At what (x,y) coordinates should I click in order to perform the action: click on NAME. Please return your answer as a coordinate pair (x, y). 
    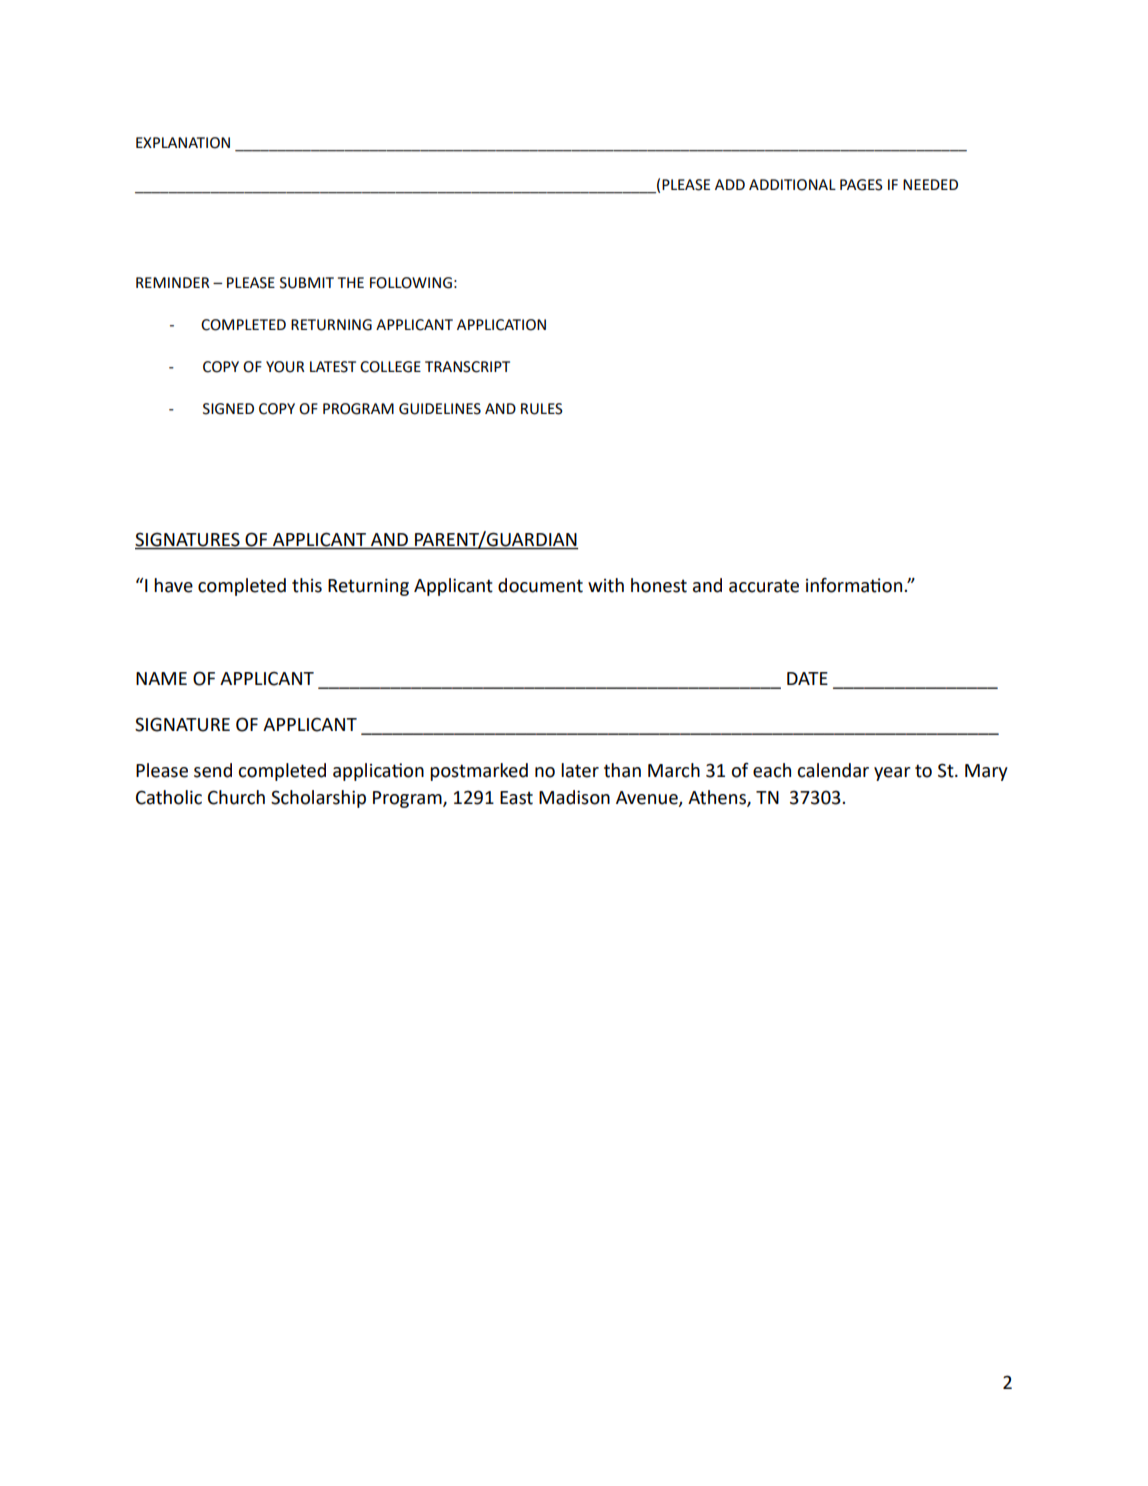
    Looking at the image, I should click on (161, 678).
